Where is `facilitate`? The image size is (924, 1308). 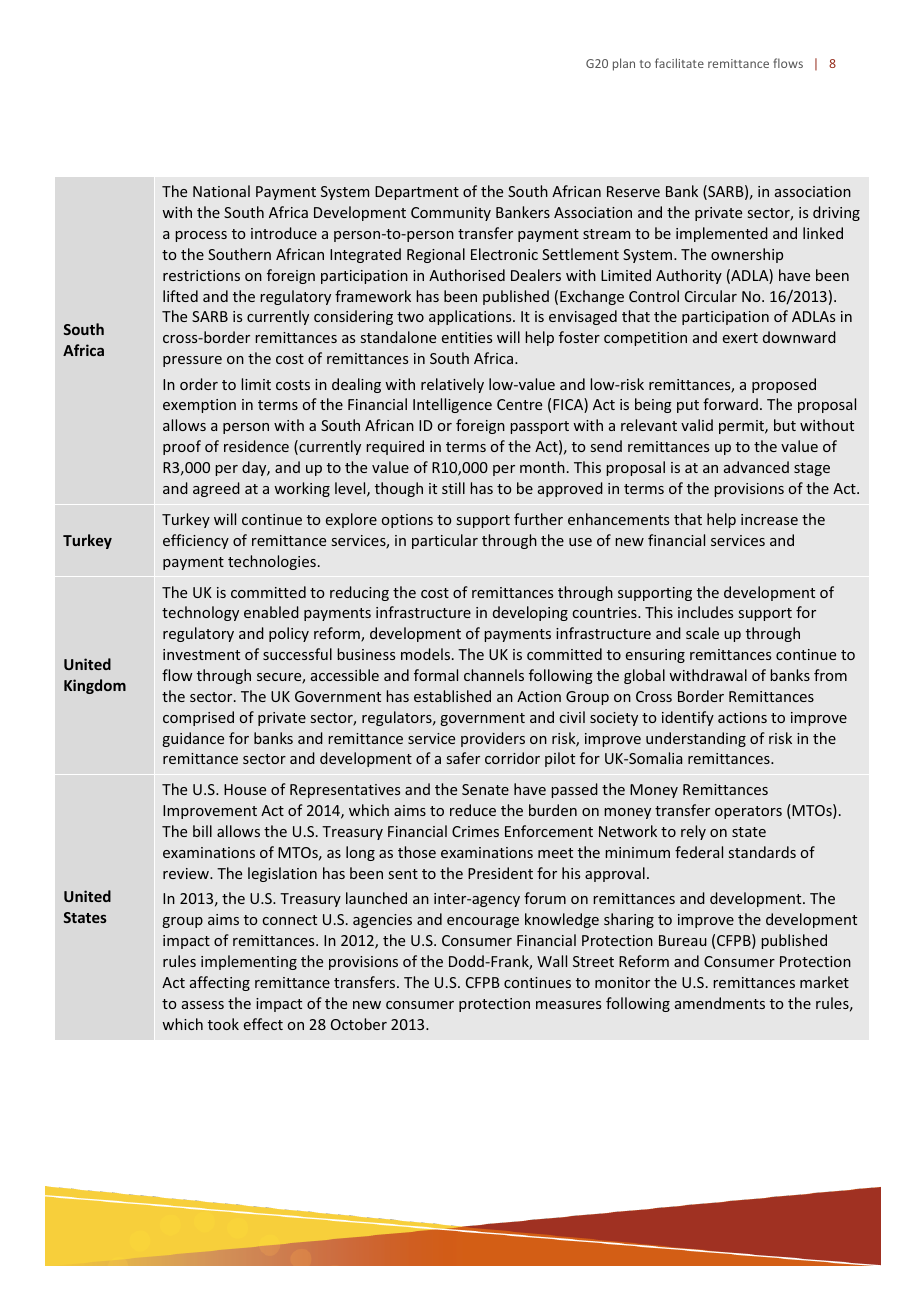
facilitate is located at coordinates (679, 63).
